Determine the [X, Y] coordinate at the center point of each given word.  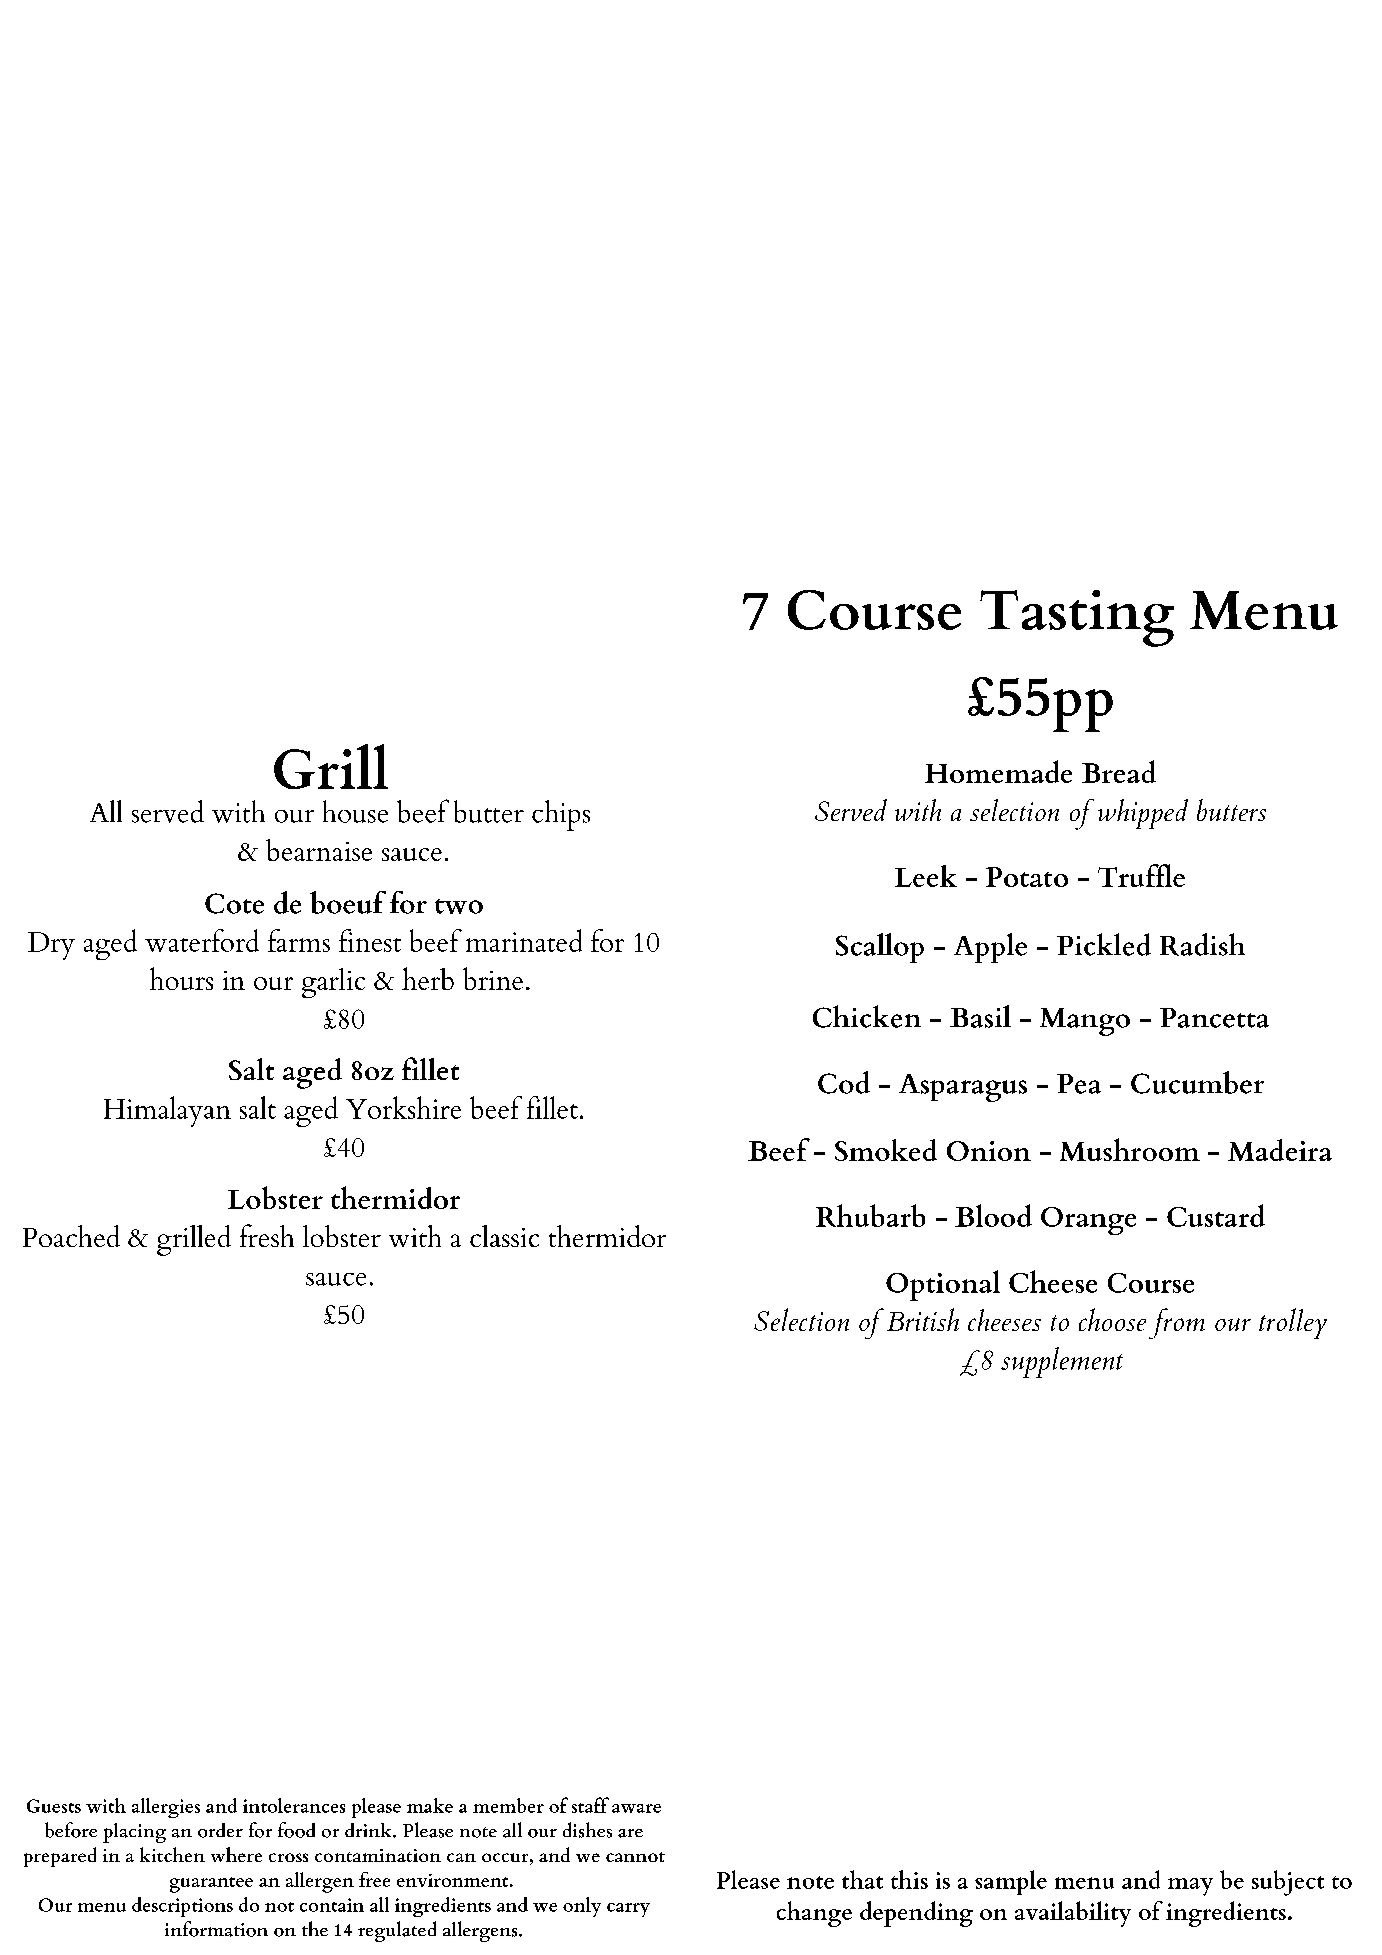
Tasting [1077, 618]
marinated [524, 940]
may [1190, 1887]
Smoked [886, 1150]
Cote [234, 903]
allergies [166, 1808]
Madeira [1280, 1150]
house [355, 811]
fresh [267, 1235]
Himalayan [167, 1111]
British [923, 1319]
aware [636, 1808]
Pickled [1104, 944]
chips [561, 815]
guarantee [211, 1885]
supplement [1062, 1362]
